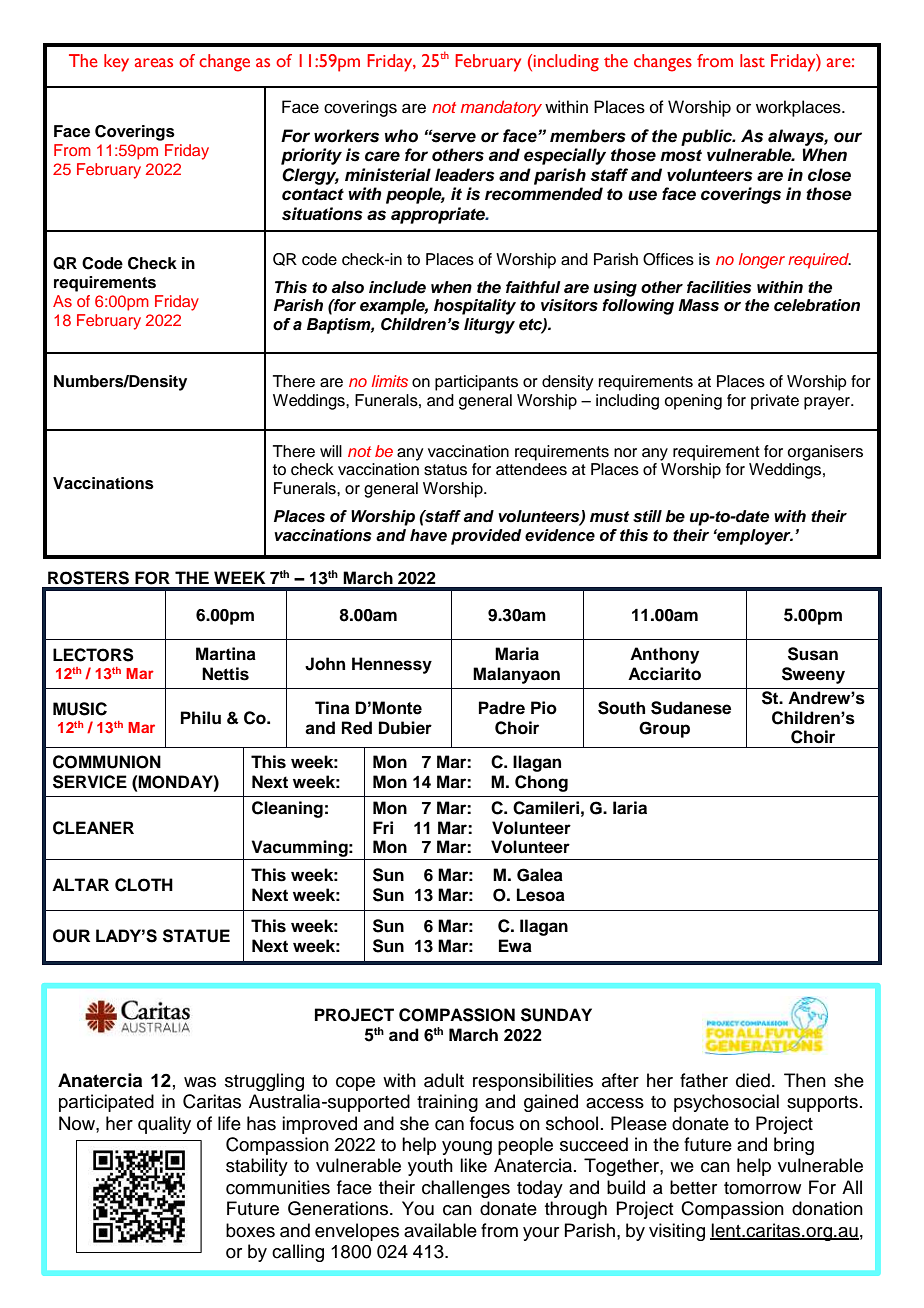  Describe the element at coordinates (540, 875) in the screenshot. I see `Galea` at that location.
